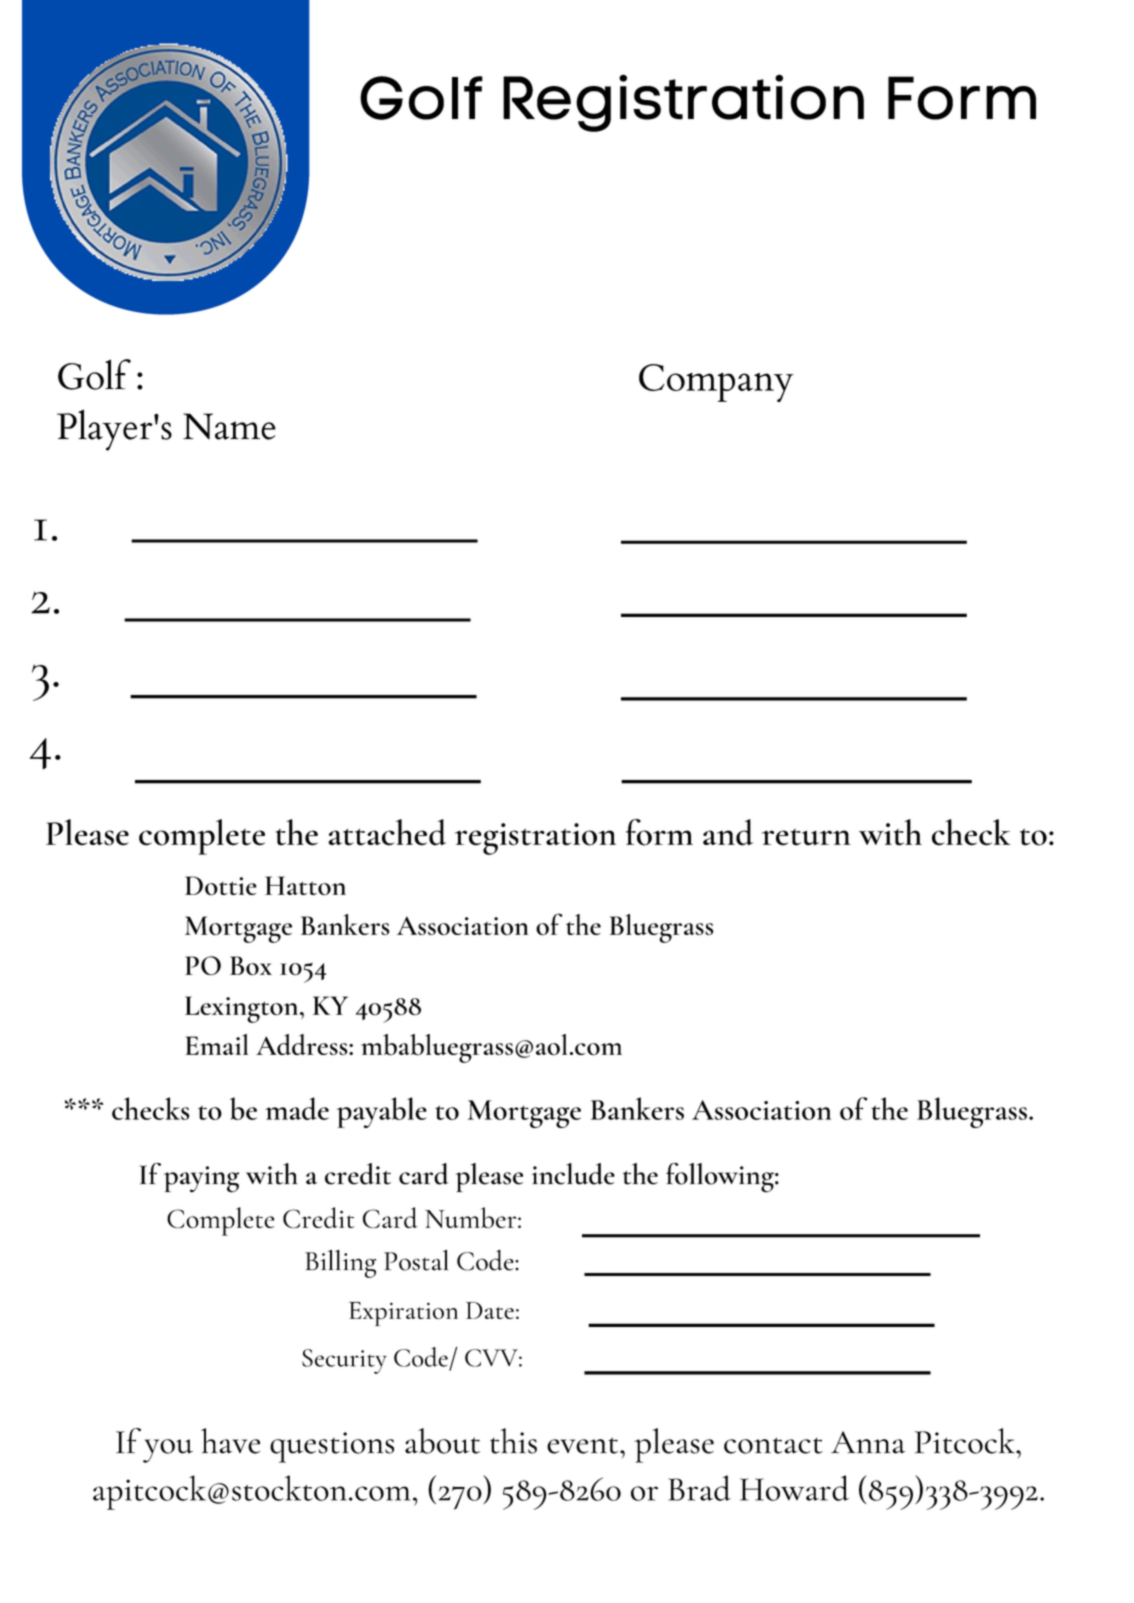 The width and height of the screenshot is (1134, 1603). Describe the element at coordinates (201, 1179) in the screenshot. I see `paying` at that location.
